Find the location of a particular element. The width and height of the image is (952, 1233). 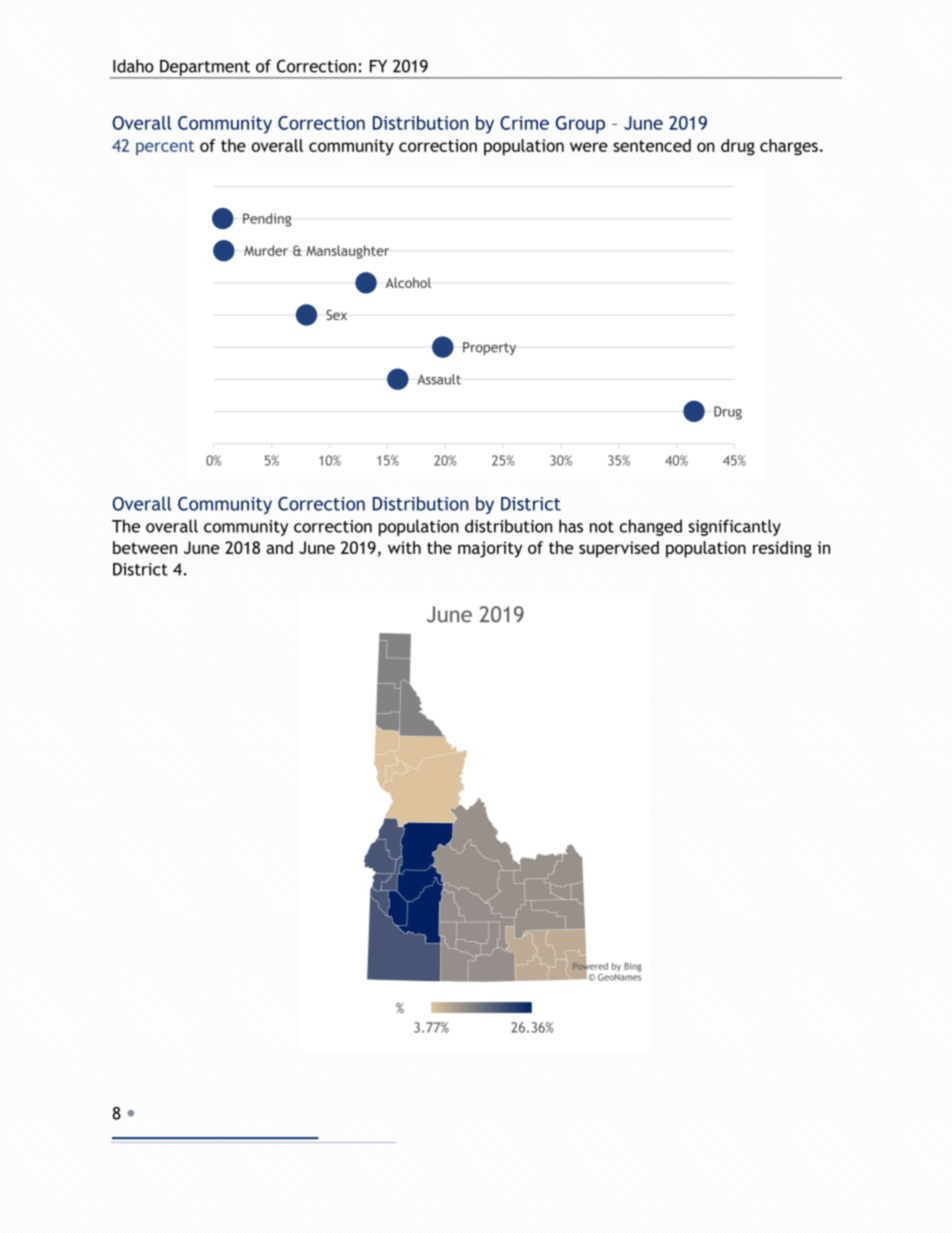

Department is located at coordinates (205, 69).
